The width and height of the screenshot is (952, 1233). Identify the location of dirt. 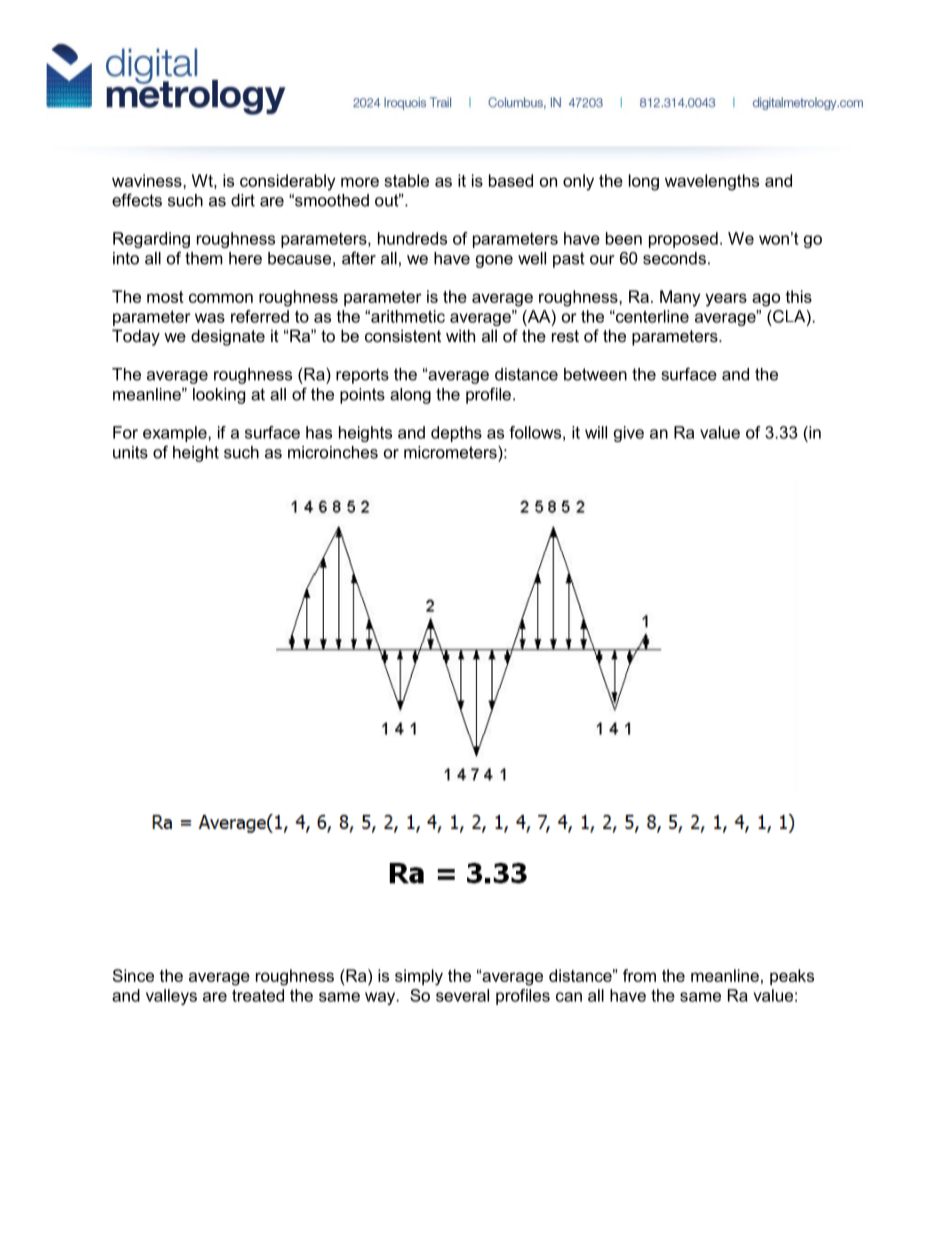
(243, 200).
